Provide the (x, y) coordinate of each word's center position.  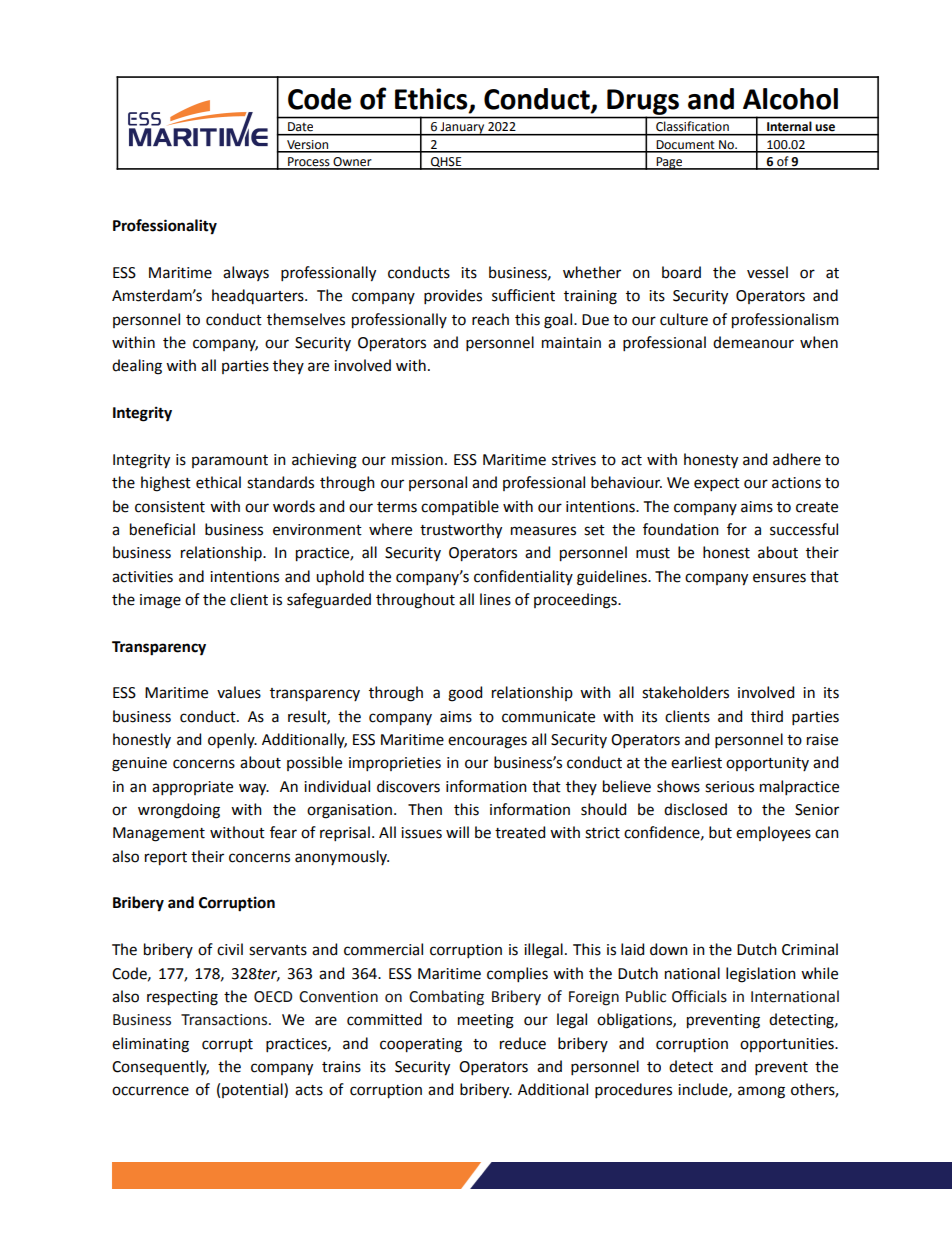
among (761, 1092)
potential (253, 1090)
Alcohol (790, 99)
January (462, 129)
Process (309, 163)
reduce (523, 1043)
